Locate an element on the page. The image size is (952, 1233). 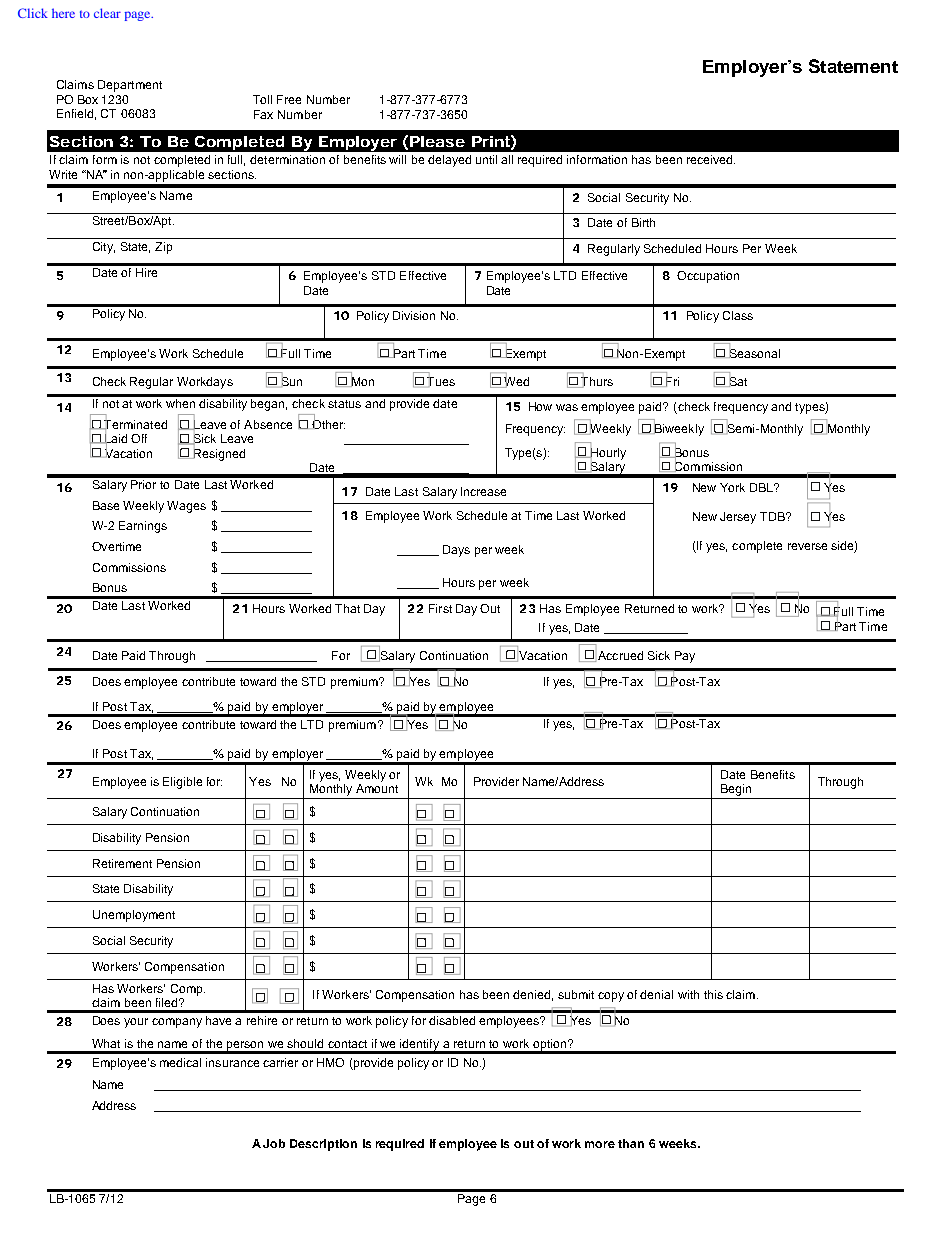
First is located at coordinates (440, 608).
